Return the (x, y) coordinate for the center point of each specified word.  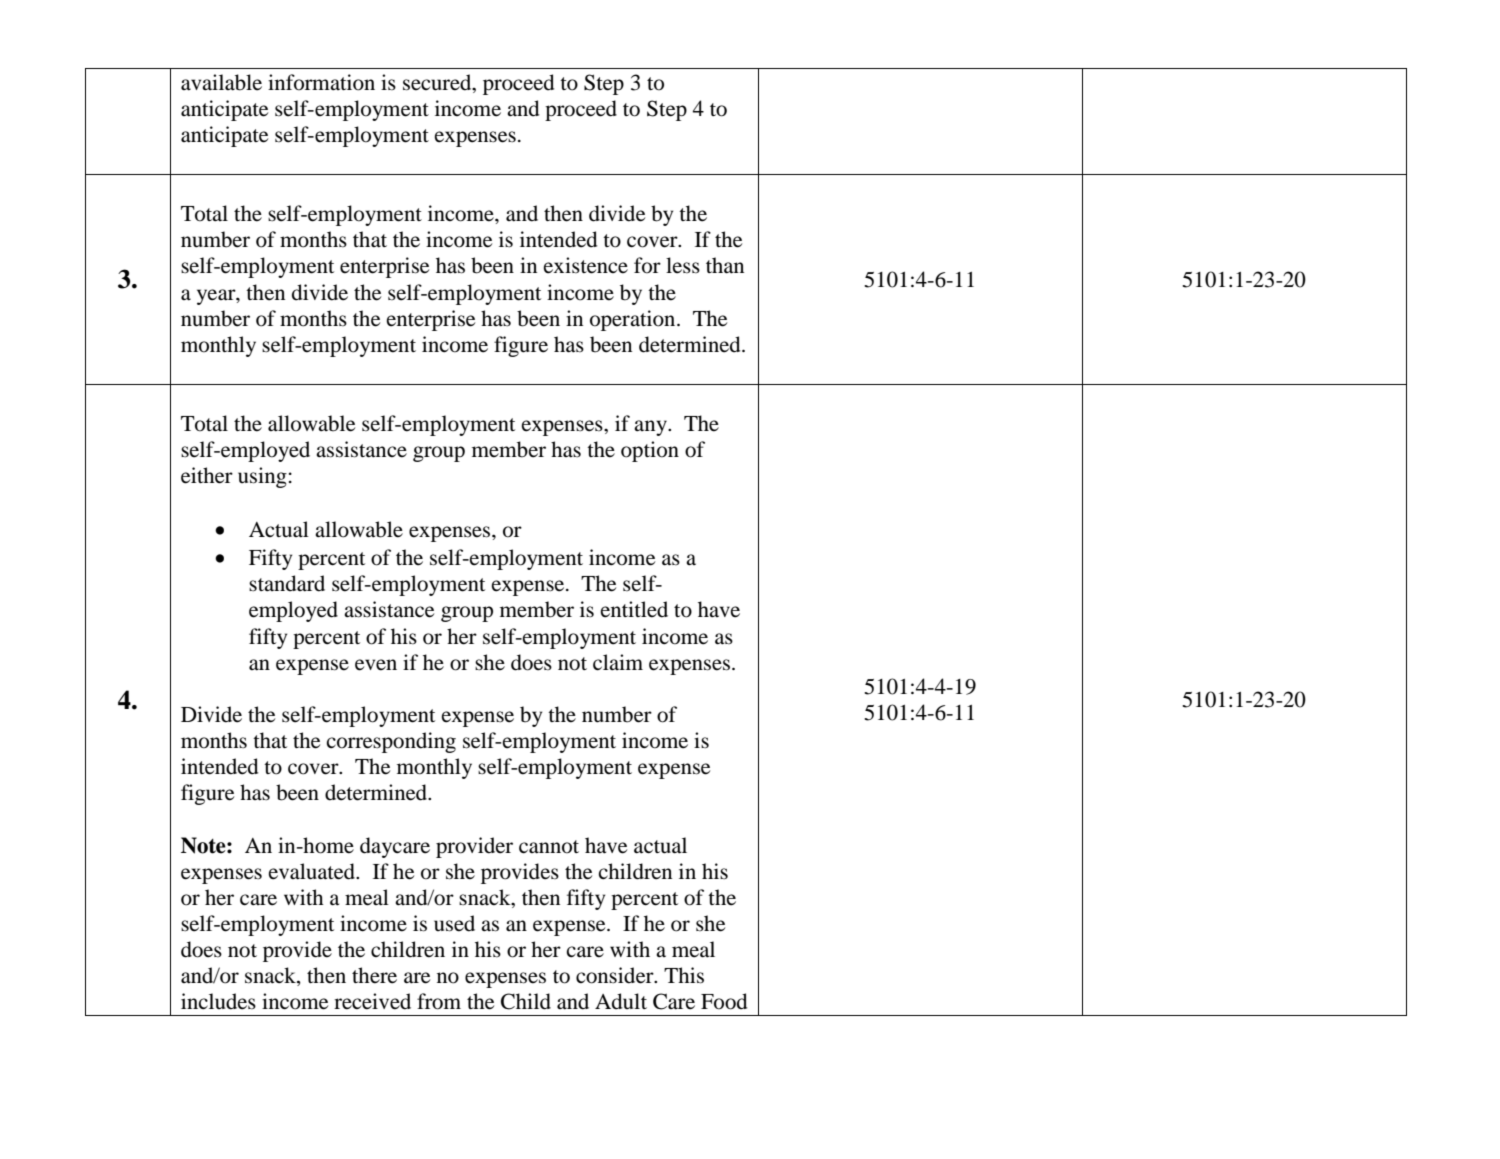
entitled (634, 609)
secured (438, 82)
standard (287, 583)
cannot (549, 847)
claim (618, 662)
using (262, 477)
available (221, 82)
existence (585, 265)
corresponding (391, 742)
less (683, 265)
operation (634, 320)
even (376, 665)
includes (218, 1001)
